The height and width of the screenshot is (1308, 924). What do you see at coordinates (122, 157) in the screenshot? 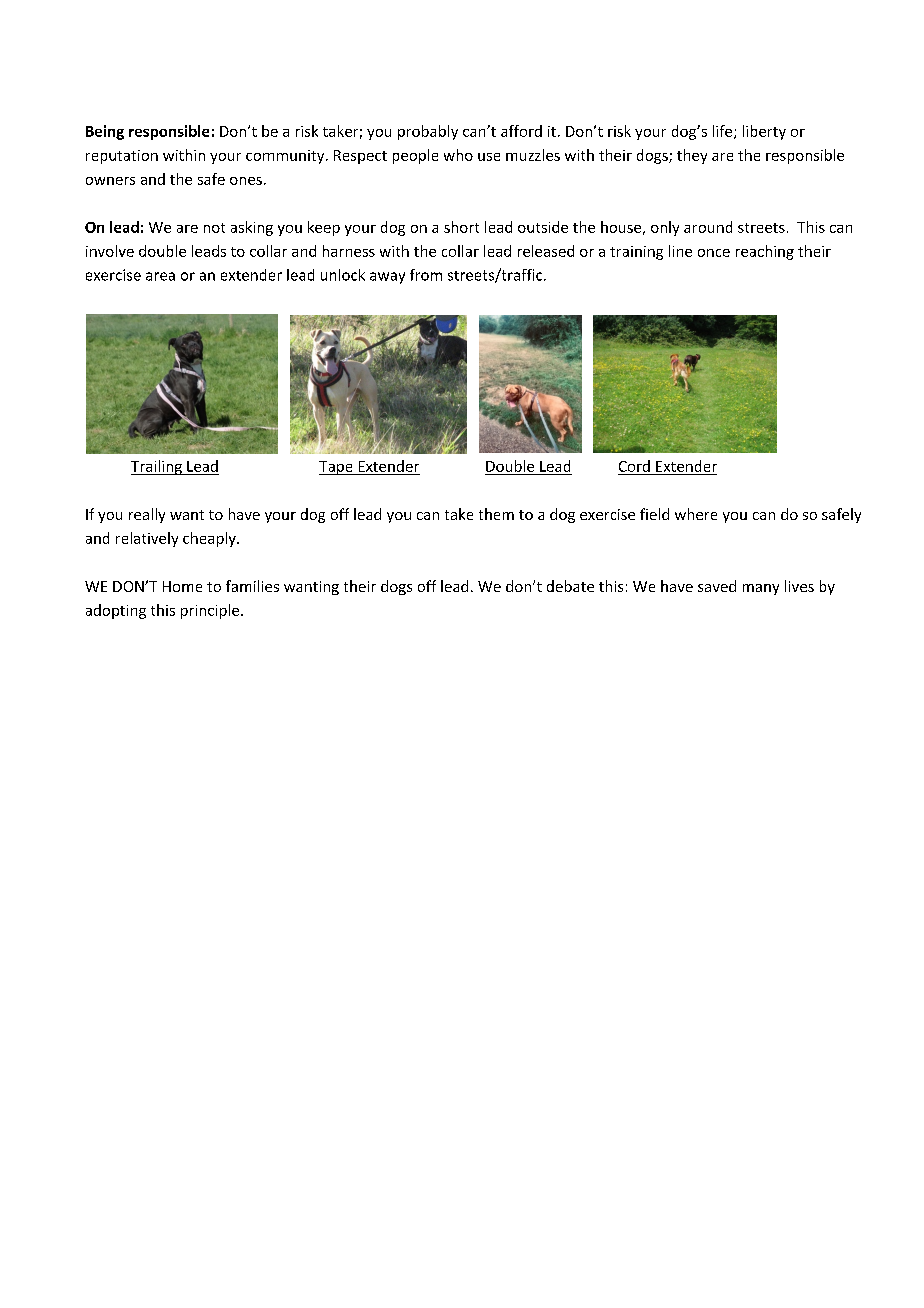
I see `reputation` at bounding box center [122, 157].
